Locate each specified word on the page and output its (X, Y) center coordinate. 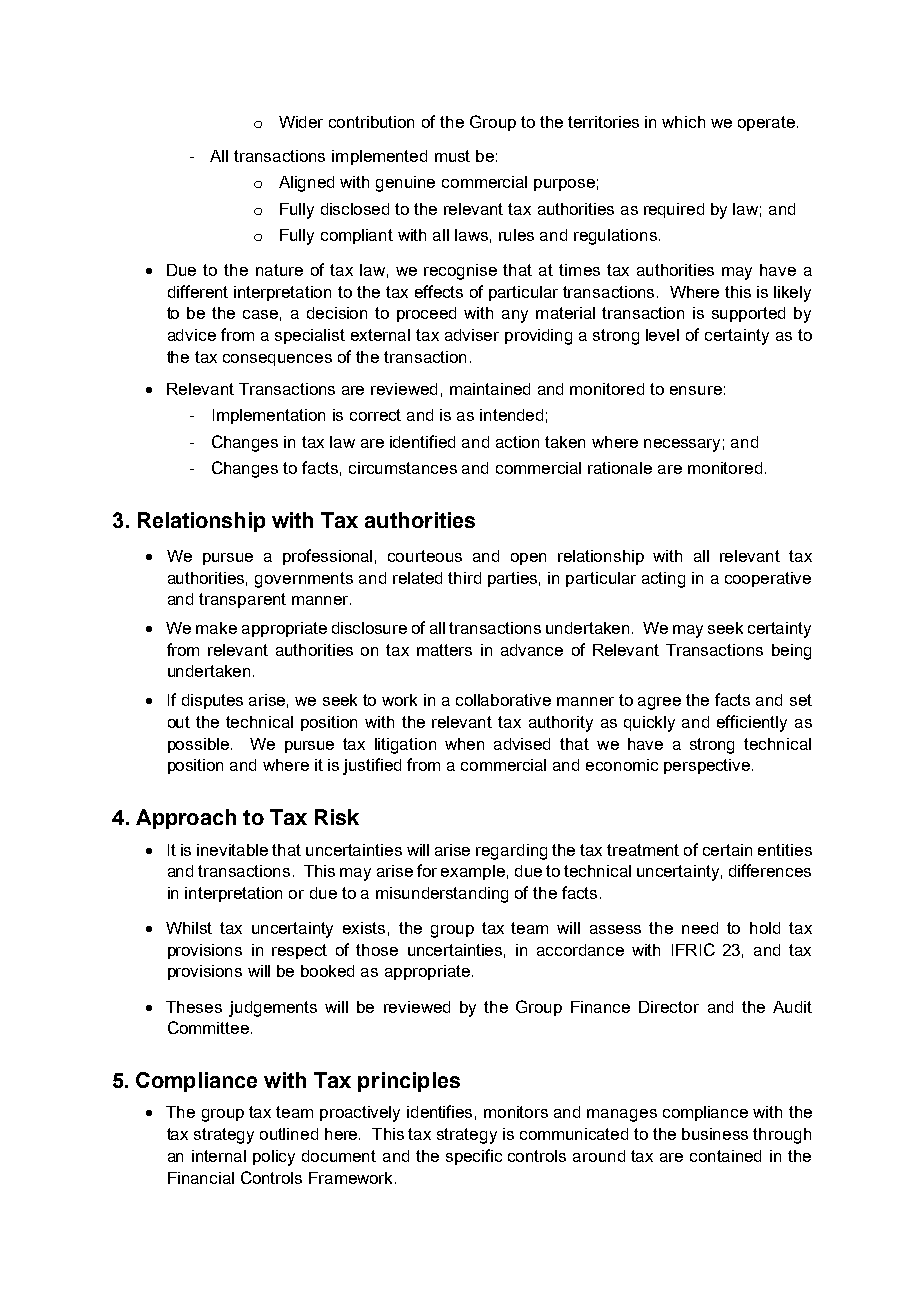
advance (532, 650)
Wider (301, 122)
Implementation (269, 416)
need (700, 928)
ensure (696, 390)
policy (274, 1158)
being (791, 652)
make (216, 628)
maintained (490, 389)
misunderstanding (442, 895)
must (452, 156)
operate (768, 123)
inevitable (232, 850)
